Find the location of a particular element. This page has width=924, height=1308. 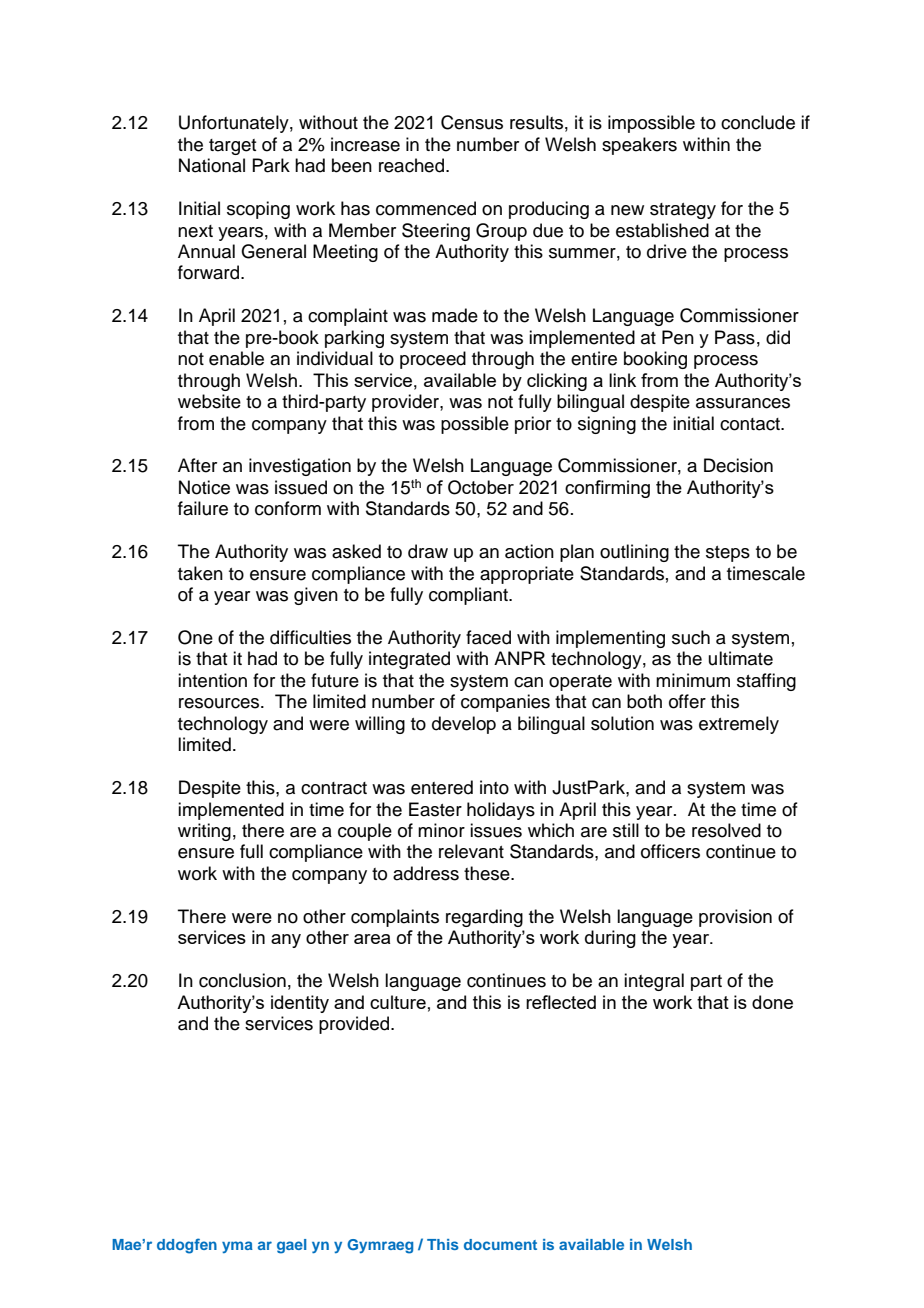

gael is located at coordinates (291, 1246).
